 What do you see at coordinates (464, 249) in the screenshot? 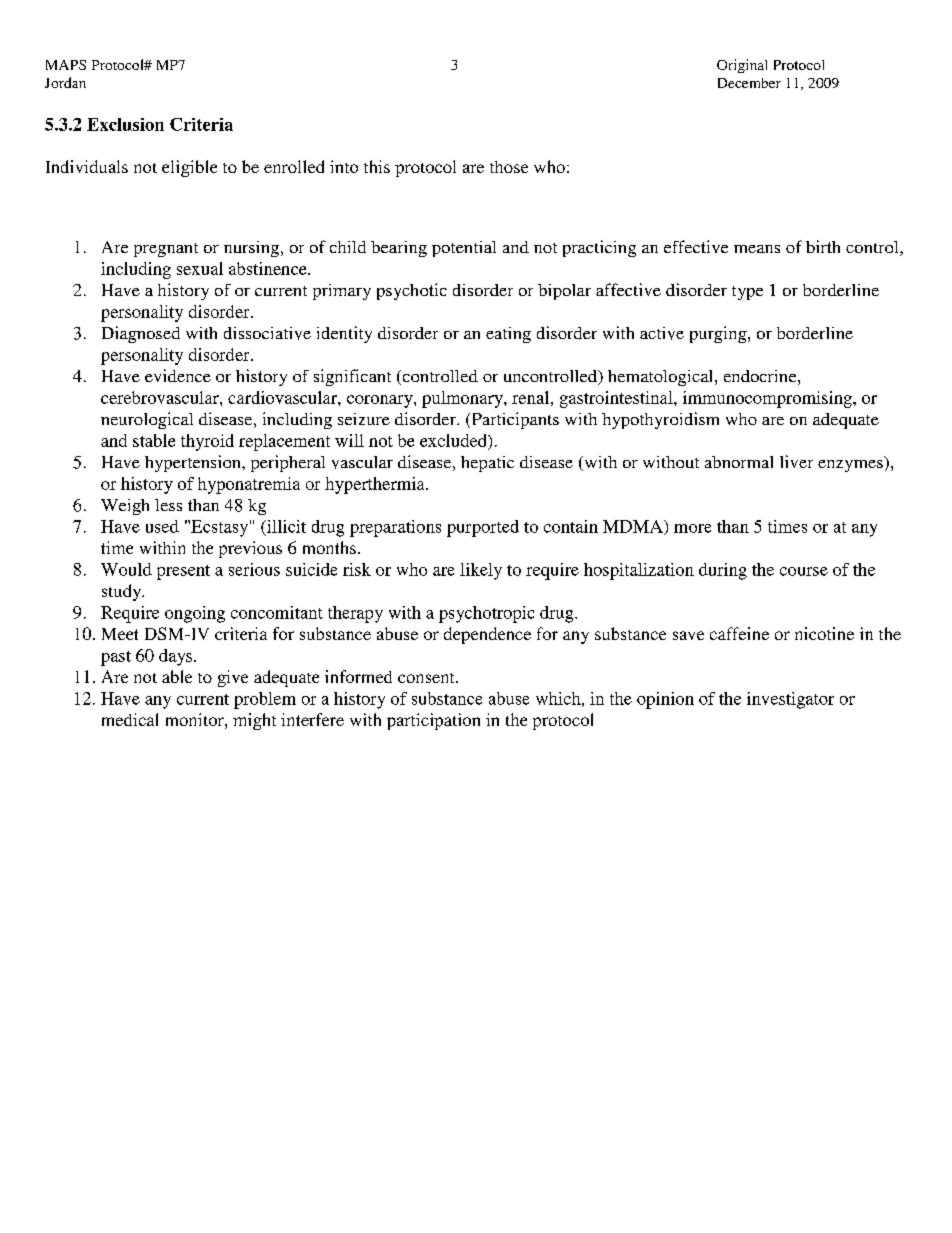
I see `potential` at bounding box center [464, 249].
